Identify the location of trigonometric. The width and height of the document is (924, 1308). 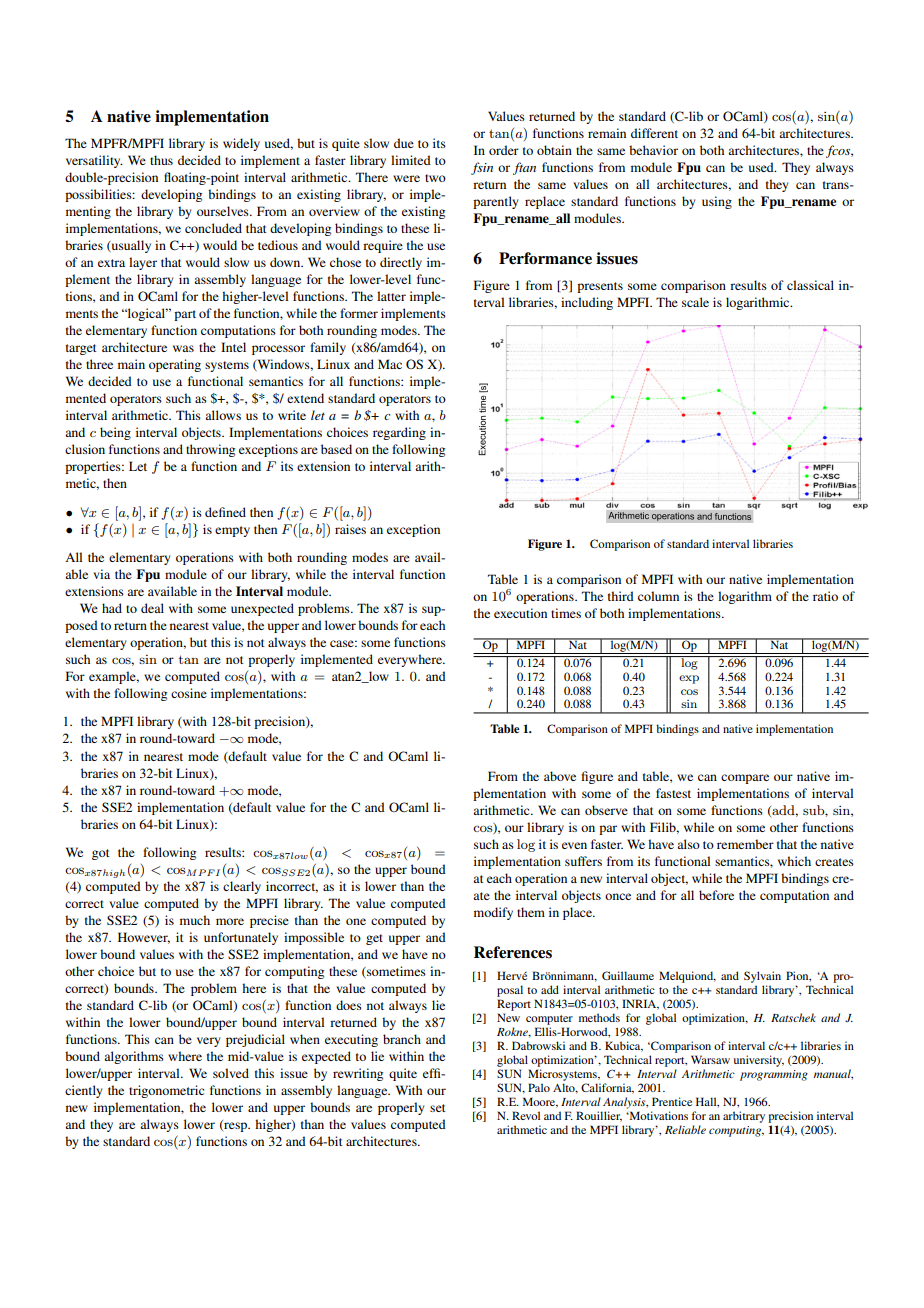
(166, 1091).
